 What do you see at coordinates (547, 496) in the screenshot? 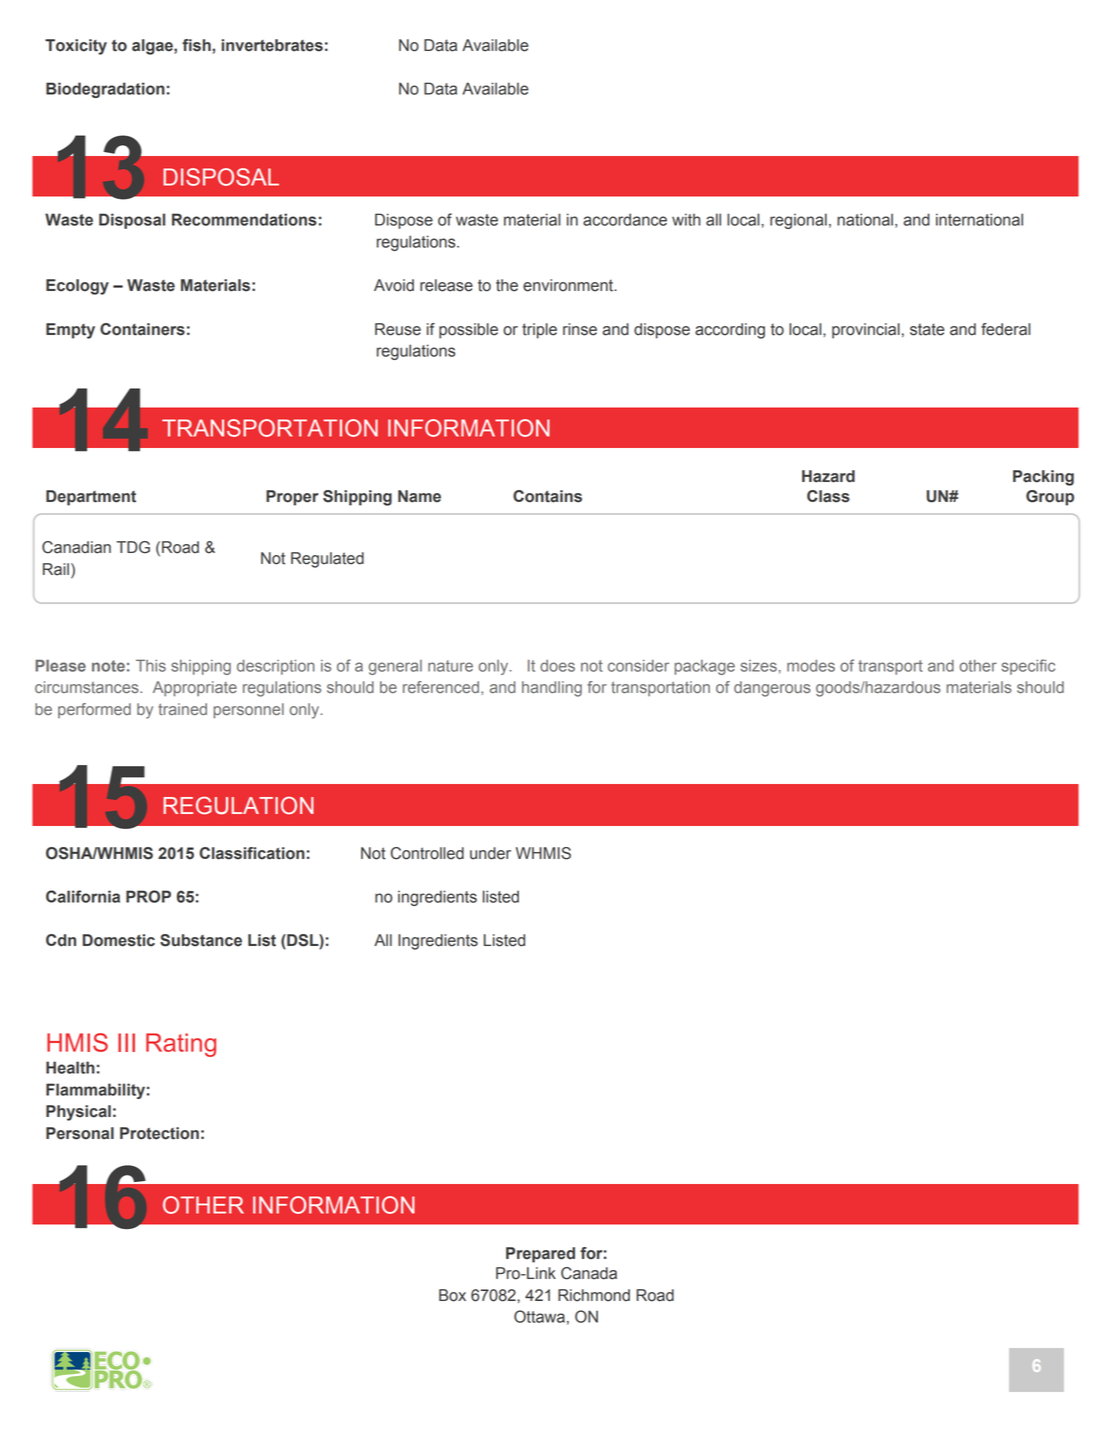
I see `Contains` at bounding box center [547, 496].
